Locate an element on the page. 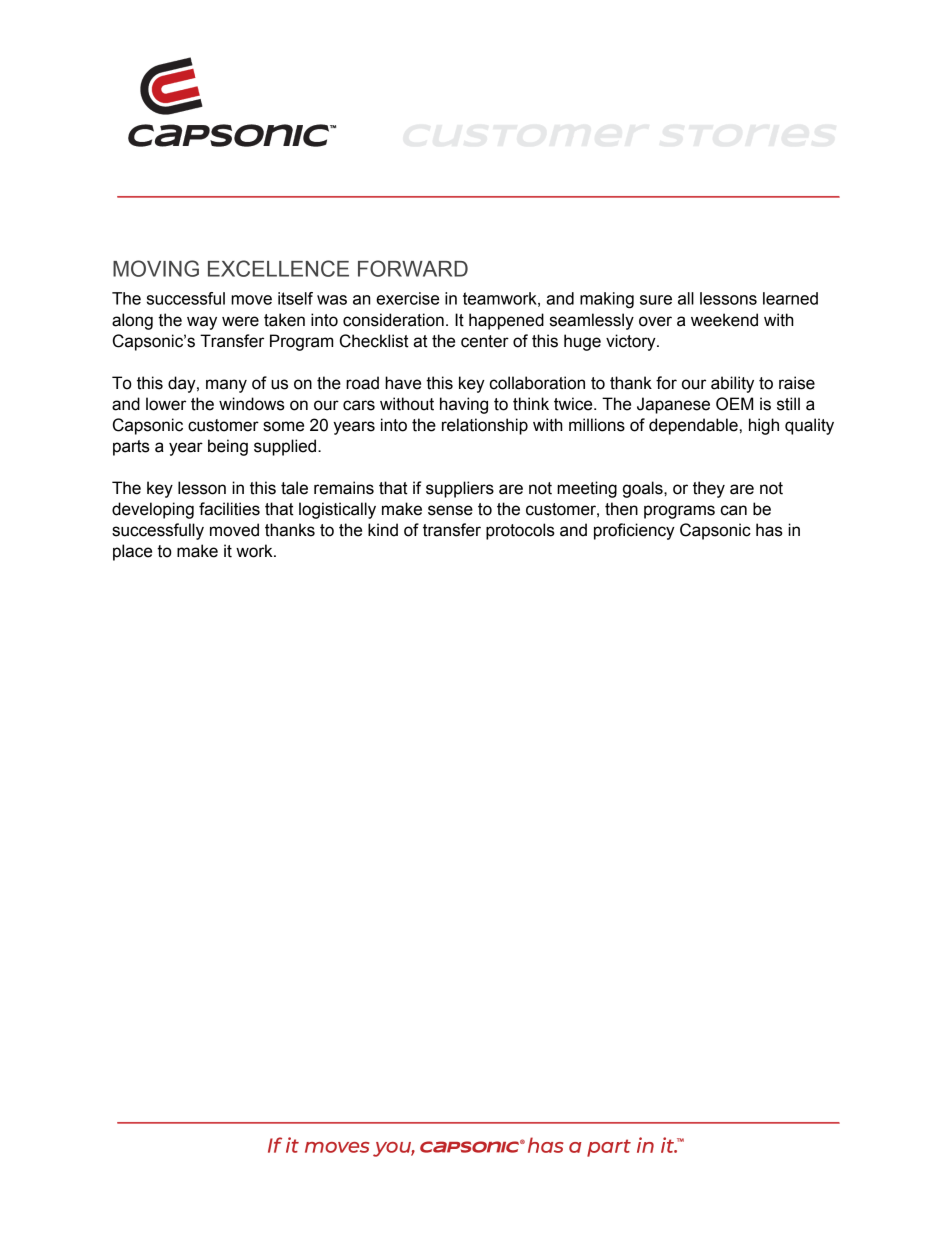 The height and width of the document is (1233, 952). place is located at coordinates (132, 552).
